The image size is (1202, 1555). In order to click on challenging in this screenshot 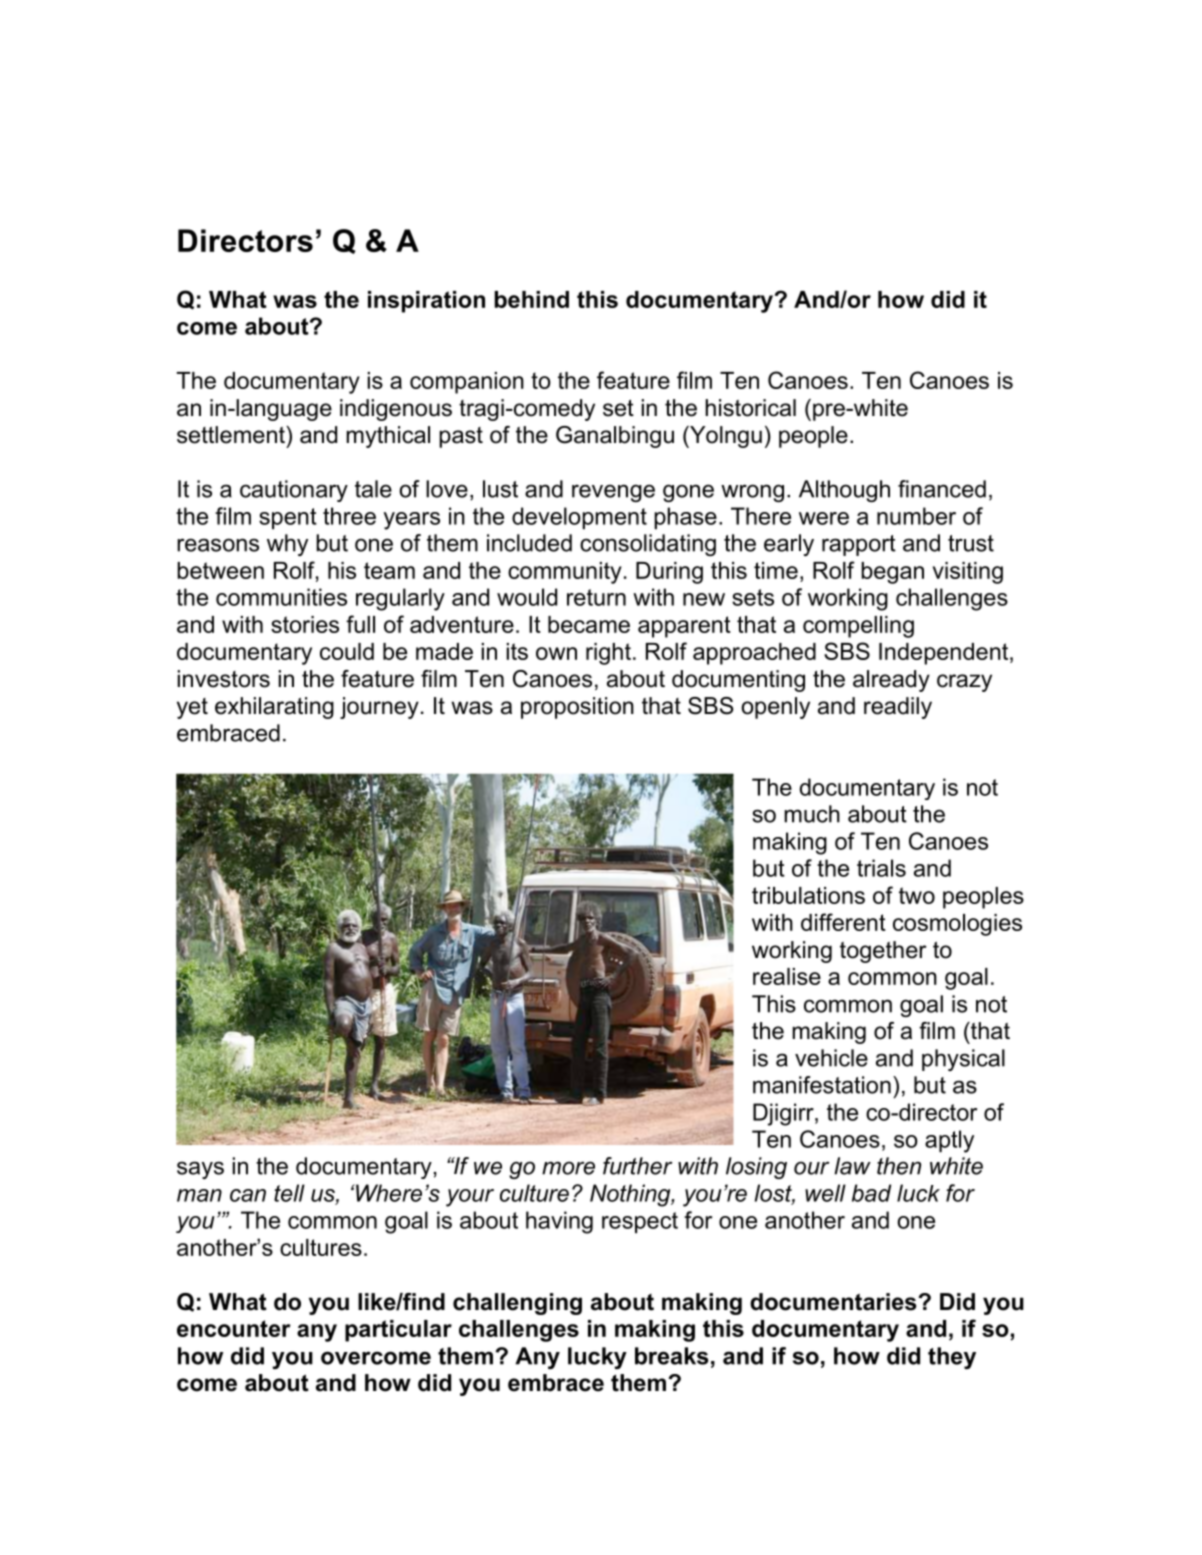, I will do `click(517, 1304)`.
